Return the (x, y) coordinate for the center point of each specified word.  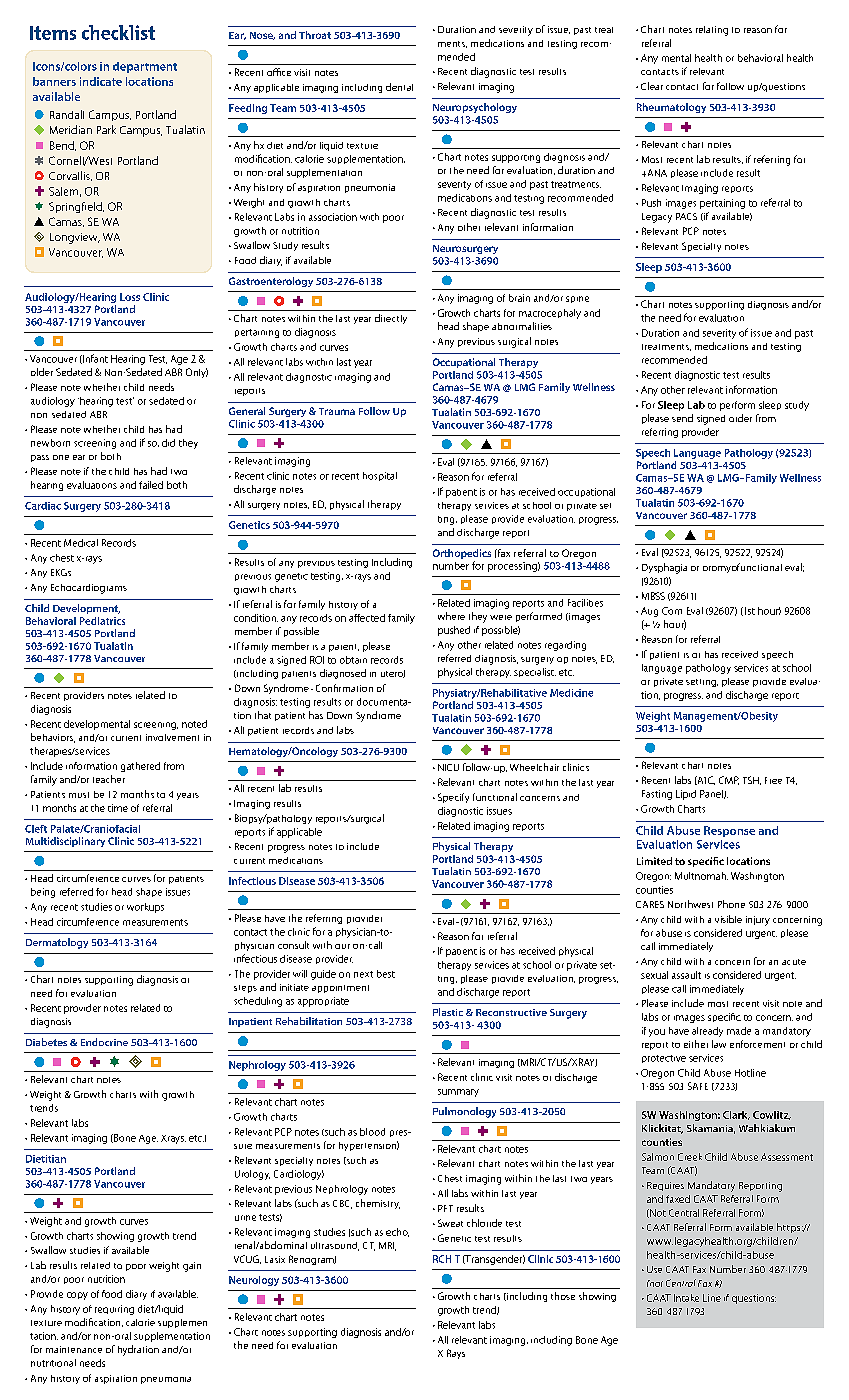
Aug (649, 612)
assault (686, 975)
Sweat (450, 1223)
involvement (172, 737)
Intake (686, 1298)
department (145, 67)
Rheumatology (671, 108)
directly (391, 319)
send (682, 418)
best (386, 974)
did (168, 443)
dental (399, 87)
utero (393, 674)
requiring (114, 1310)
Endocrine (104, 1042)
